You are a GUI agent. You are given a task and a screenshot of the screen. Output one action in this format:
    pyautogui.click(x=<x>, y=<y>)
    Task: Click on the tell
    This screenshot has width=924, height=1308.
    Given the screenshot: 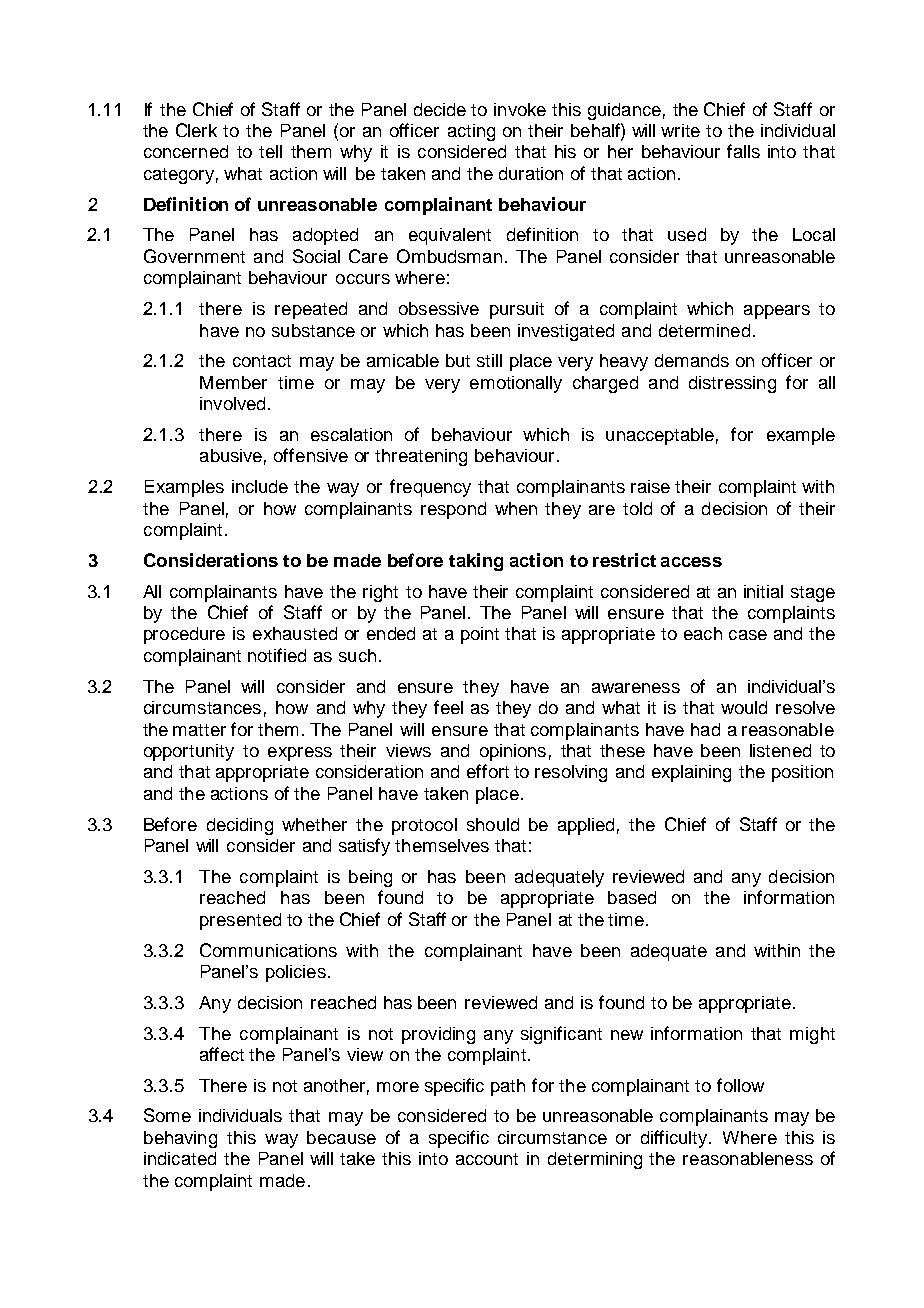 What is the action you would take?
    pyautogui.click(x=270, y=151)
